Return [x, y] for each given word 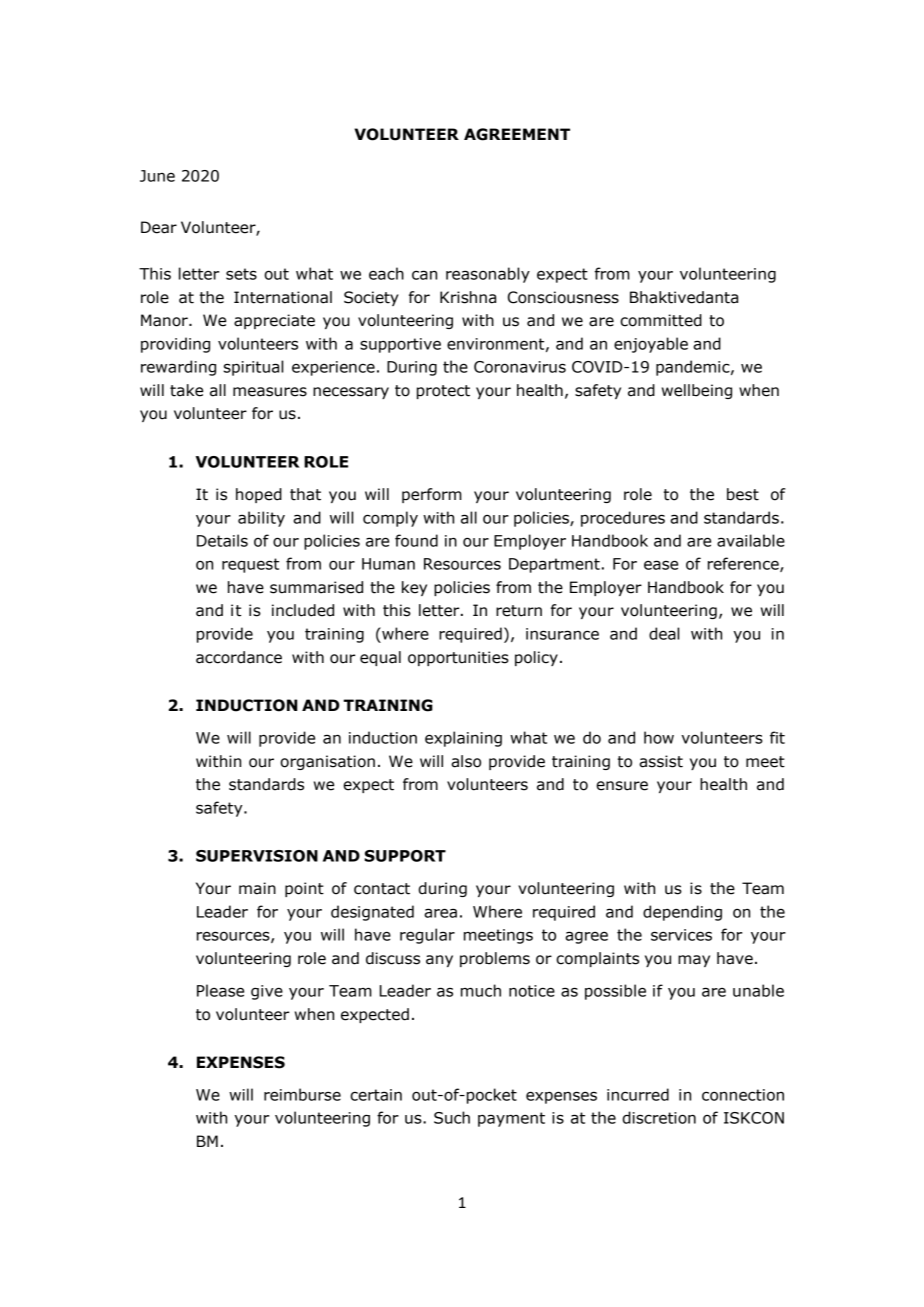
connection [743, 1095]
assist [661, 761]
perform [432, 495]
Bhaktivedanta [684, 297]
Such [452, 1117]
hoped [259, 495]
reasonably [488, 275]
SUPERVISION [257, 856]
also [466, 761]
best [743, 494]
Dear [159, 227]
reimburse [302, 1094]
